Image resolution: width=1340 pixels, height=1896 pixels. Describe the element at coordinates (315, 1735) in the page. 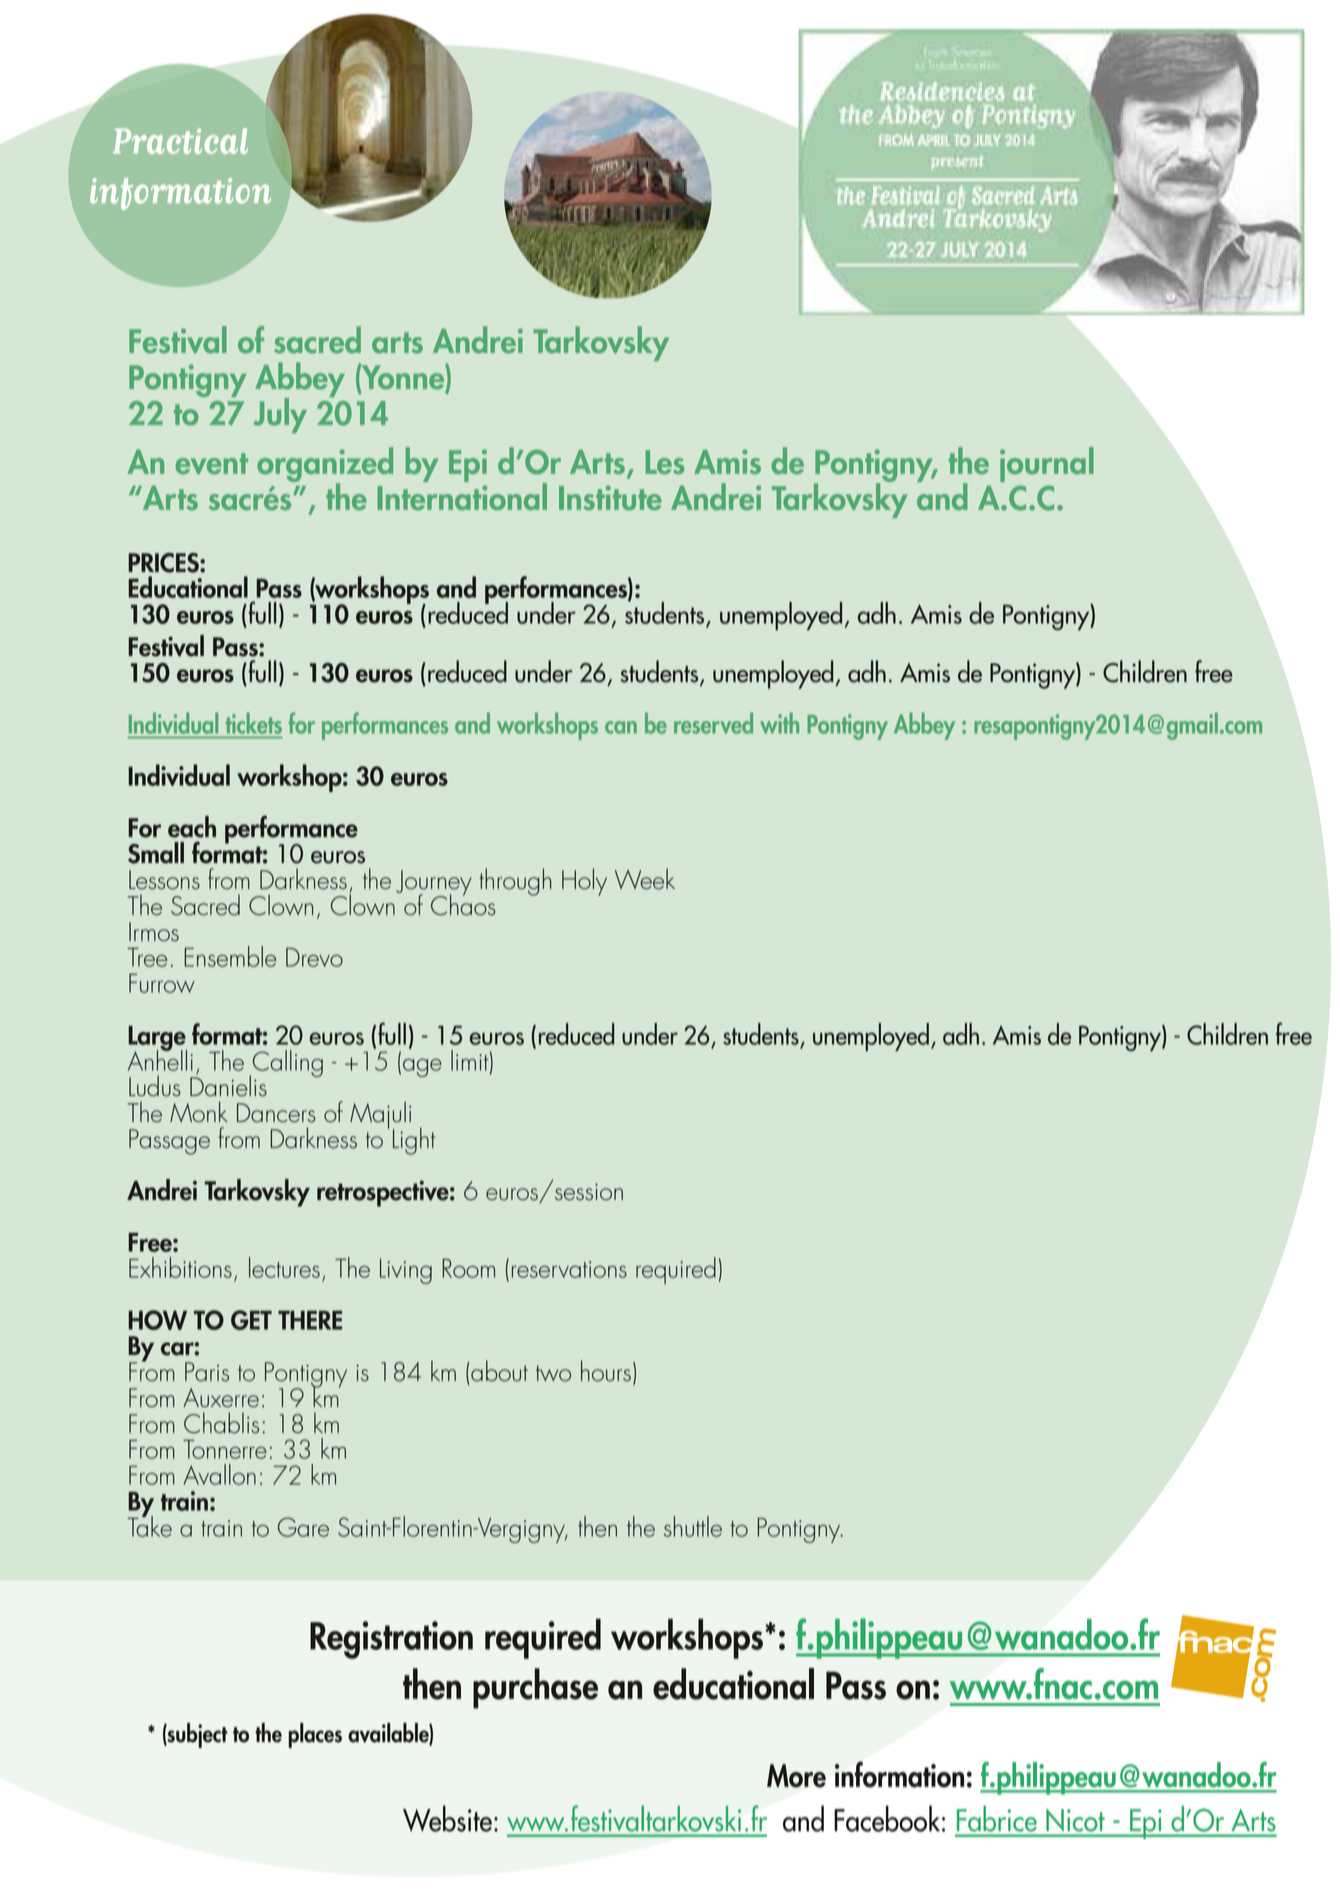

I see `places` at that location.
